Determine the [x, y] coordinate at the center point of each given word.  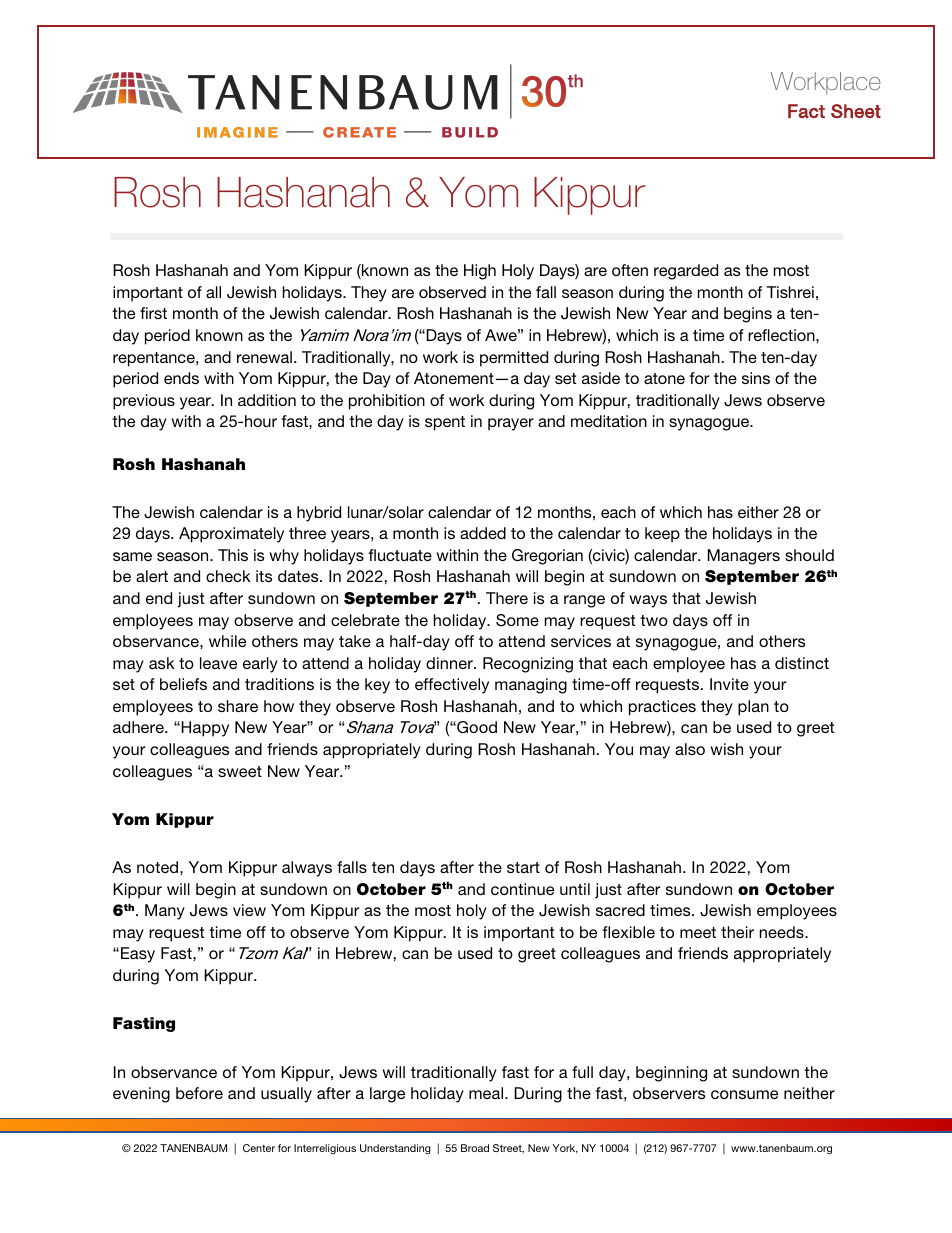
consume [744, 1094]
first [153, 313]
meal [487, 1093]
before [199, 1093]
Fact [806, 111]
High [480, 272]
